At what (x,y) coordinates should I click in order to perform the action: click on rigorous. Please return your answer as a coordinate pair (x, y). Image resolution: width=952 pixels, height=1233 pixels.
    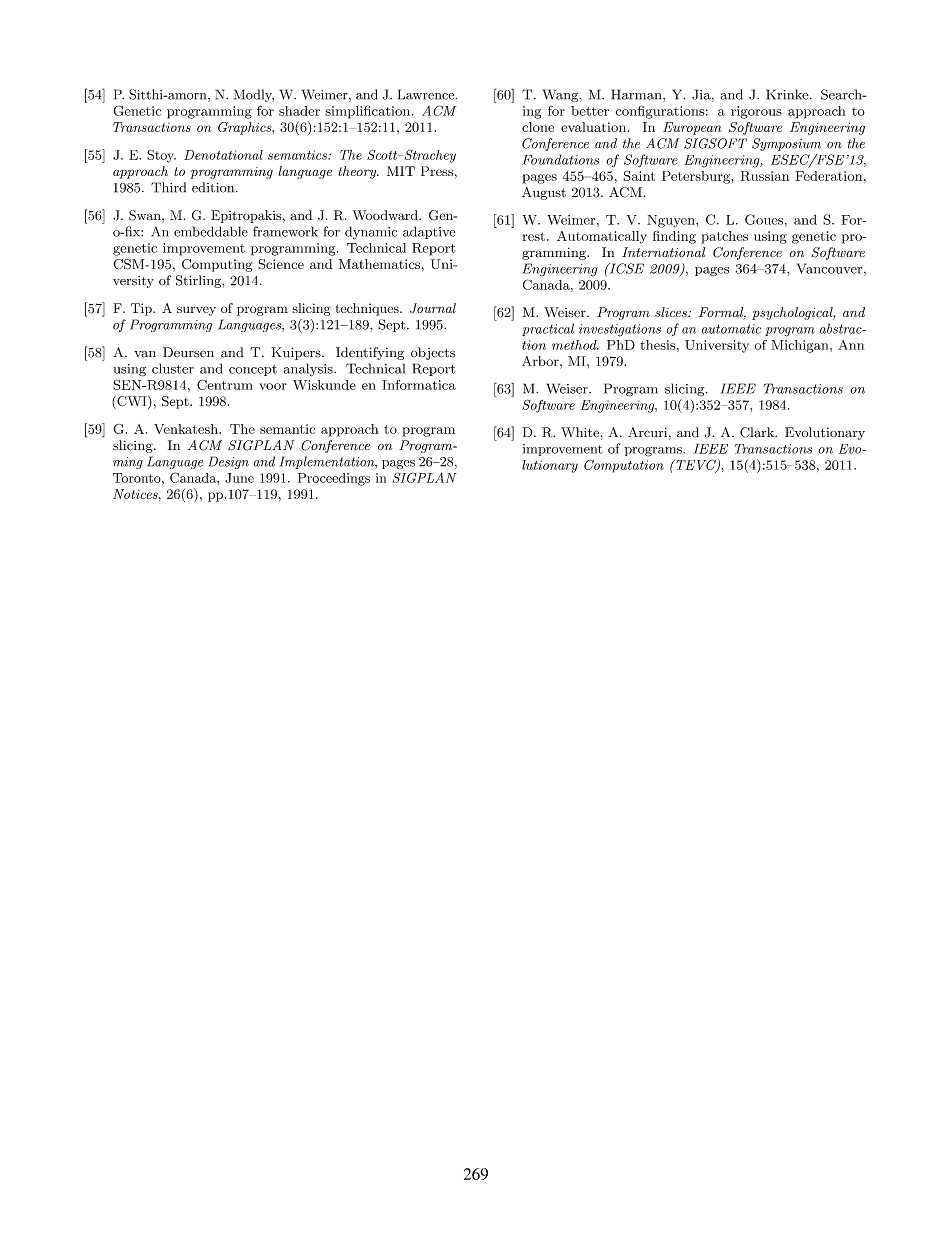
    Looking at the image, I should click on (756, 112).
